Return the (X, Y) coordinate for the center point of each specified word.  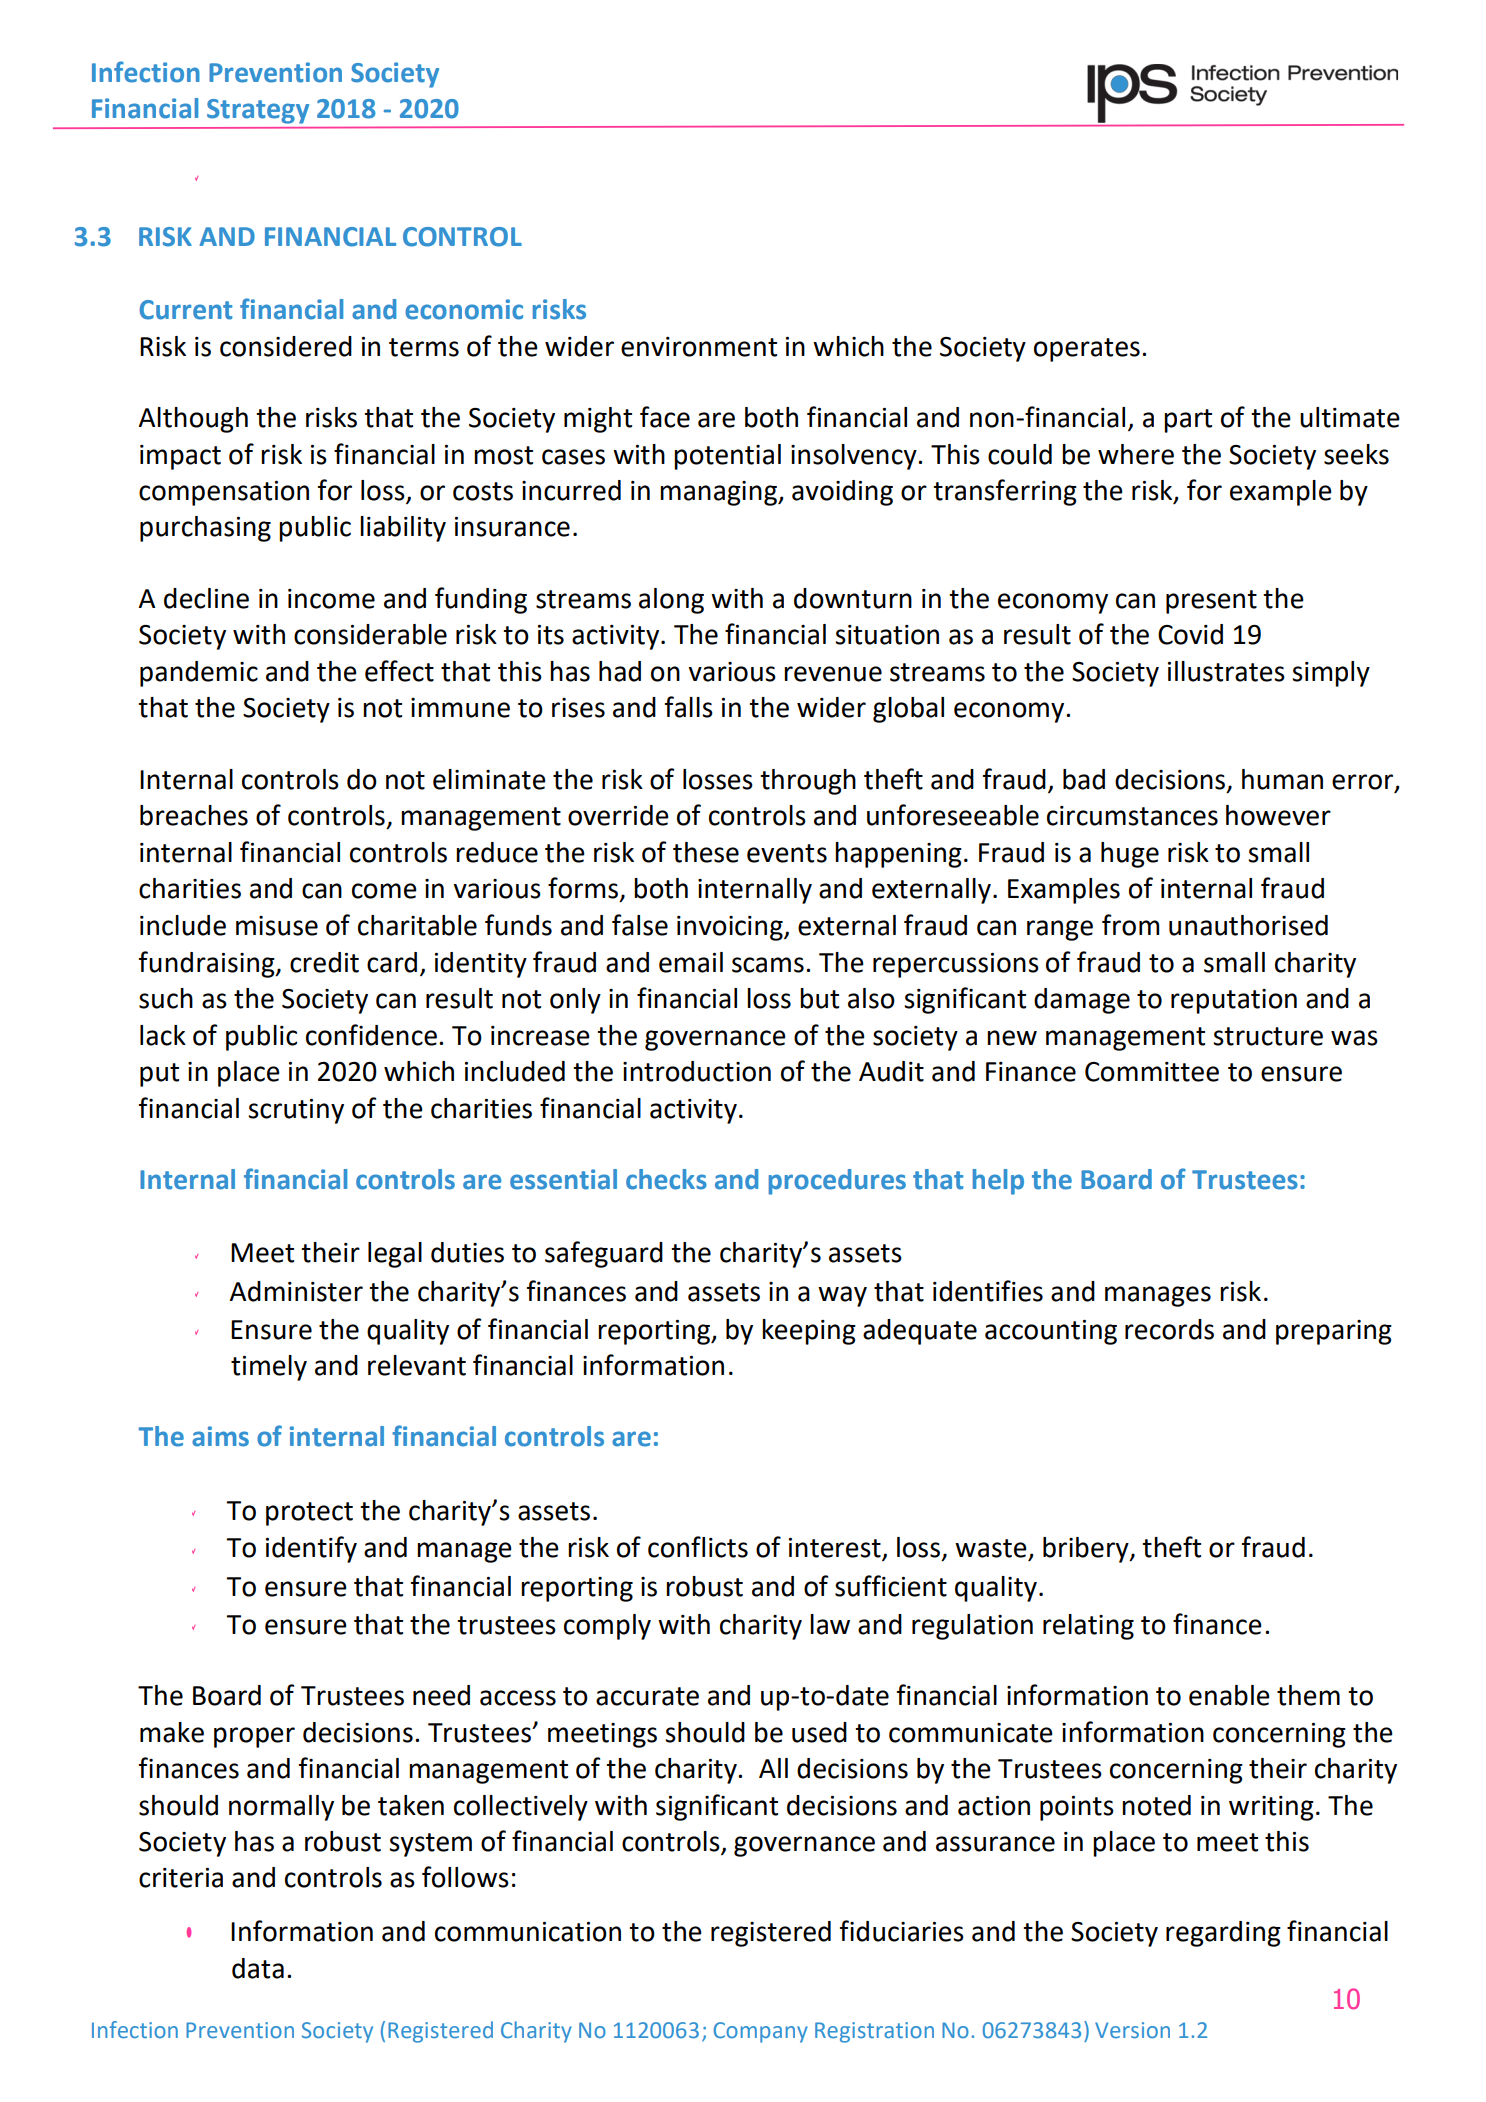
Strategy (258, 111)
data (258, 1968)
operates (1087, 350)
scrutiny (296, 1111)
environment (699, 347)
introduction (697, 1071)
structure (1268, 1036)
